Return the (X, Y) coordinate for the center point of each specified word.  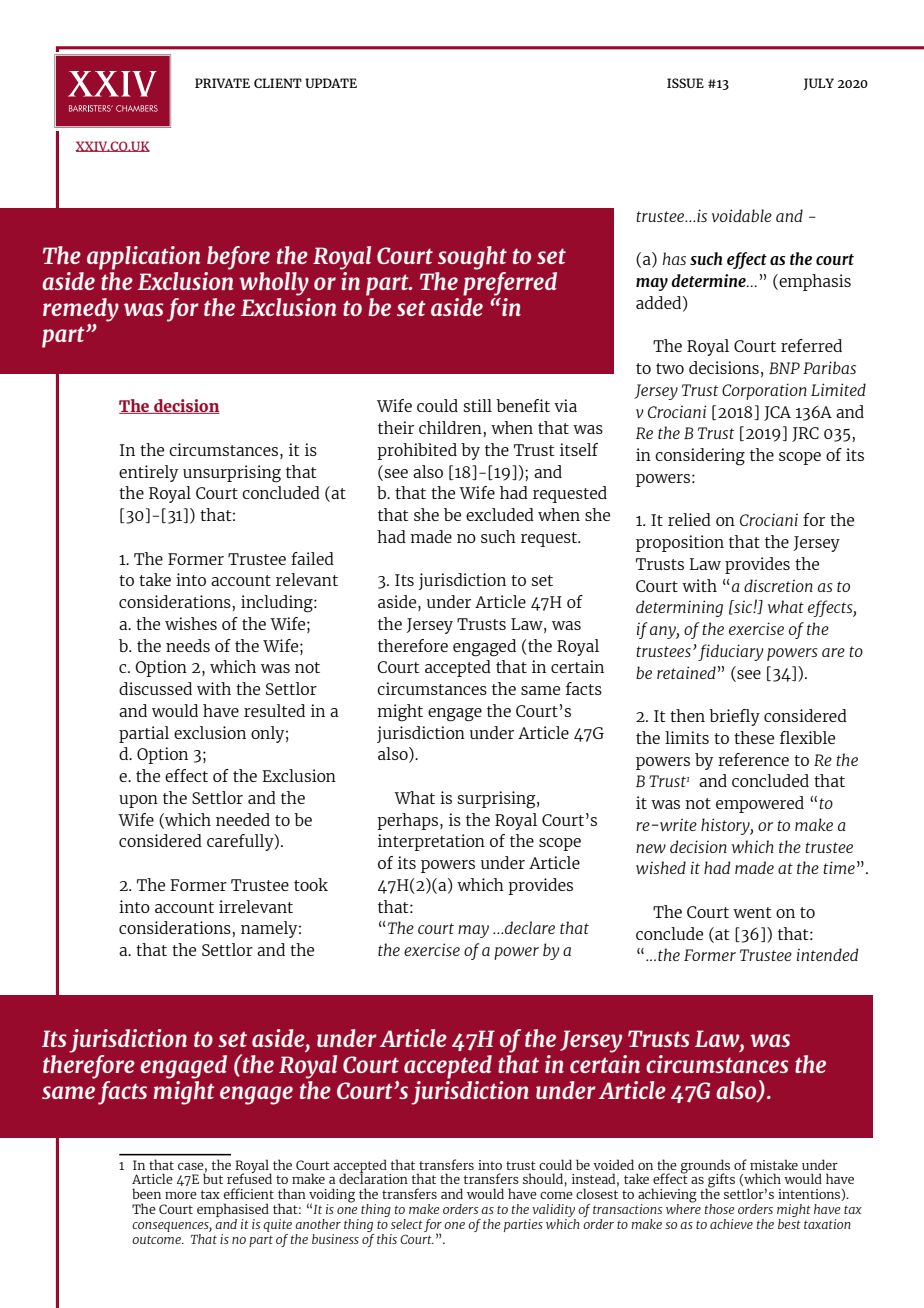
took (311, 884)
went (752, 912)
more (181, 1195)
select (407, 1224)
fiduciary (731, 652)
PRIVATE (222, 83)
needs (188, 645)
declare (530, 927)
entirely (148, 473)
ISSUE (685, 83)
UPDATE (331, 83)
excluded (500, 514)
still (477, 405)
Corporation (764, 391)
